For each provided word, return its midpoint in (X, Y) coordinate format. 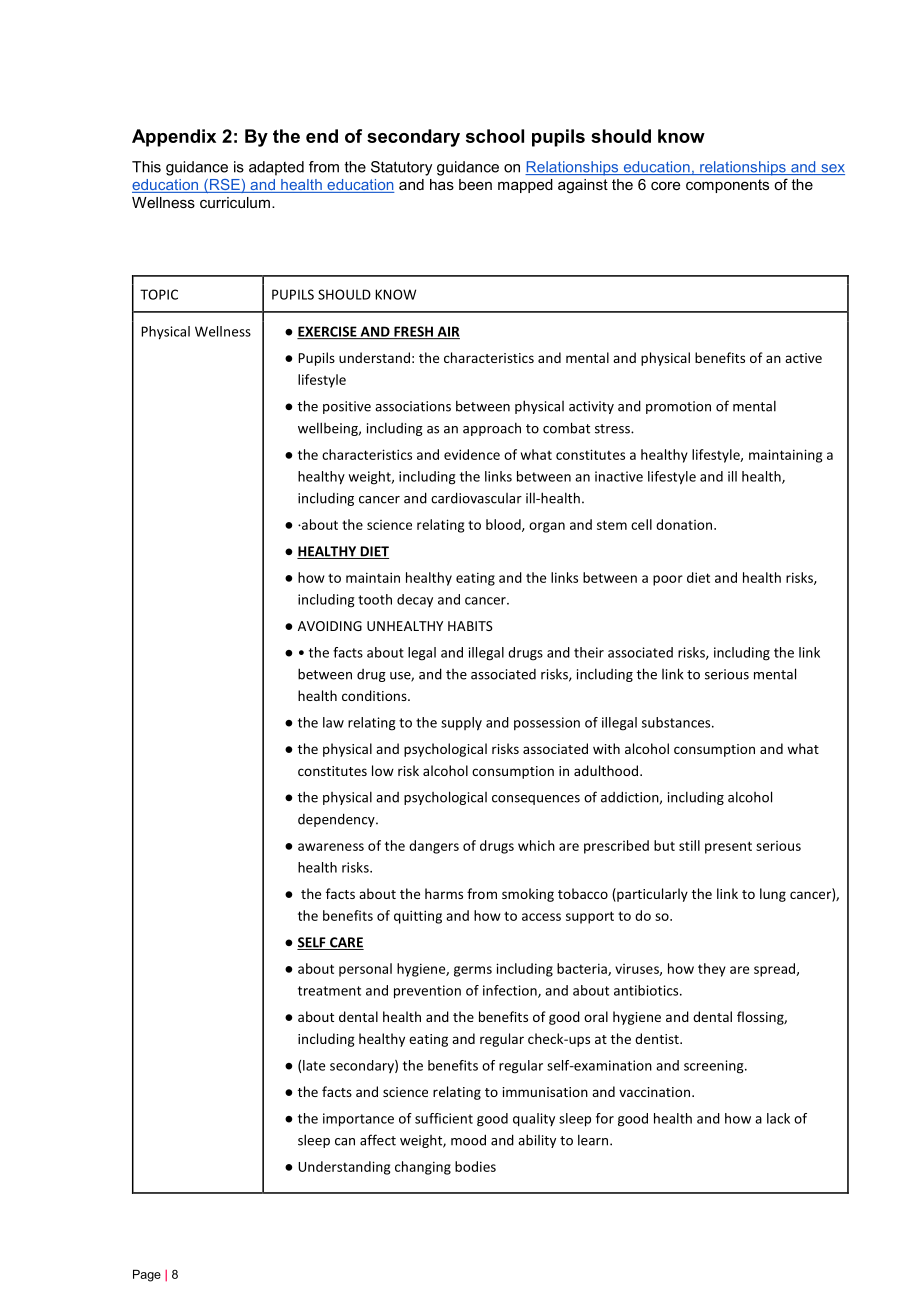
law (333, 722)
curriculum (235, 202)
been (475, 184)
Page (147, 1275)
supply (461, 724)
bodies (475, 1166)
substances (677, 722)
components (727, 186)
